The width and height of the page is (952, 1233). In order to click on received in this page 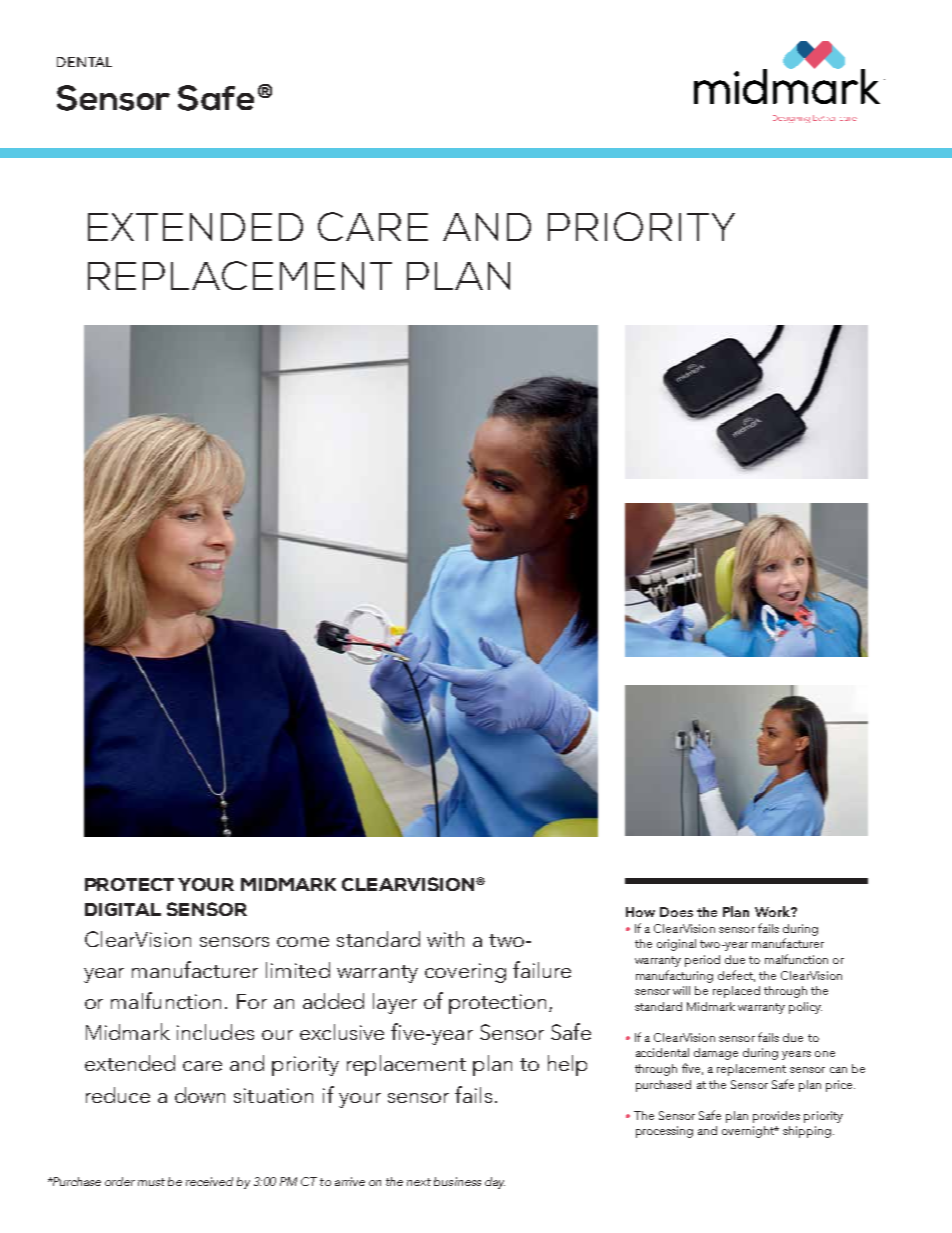, I will do `click(209, 1181)`.
